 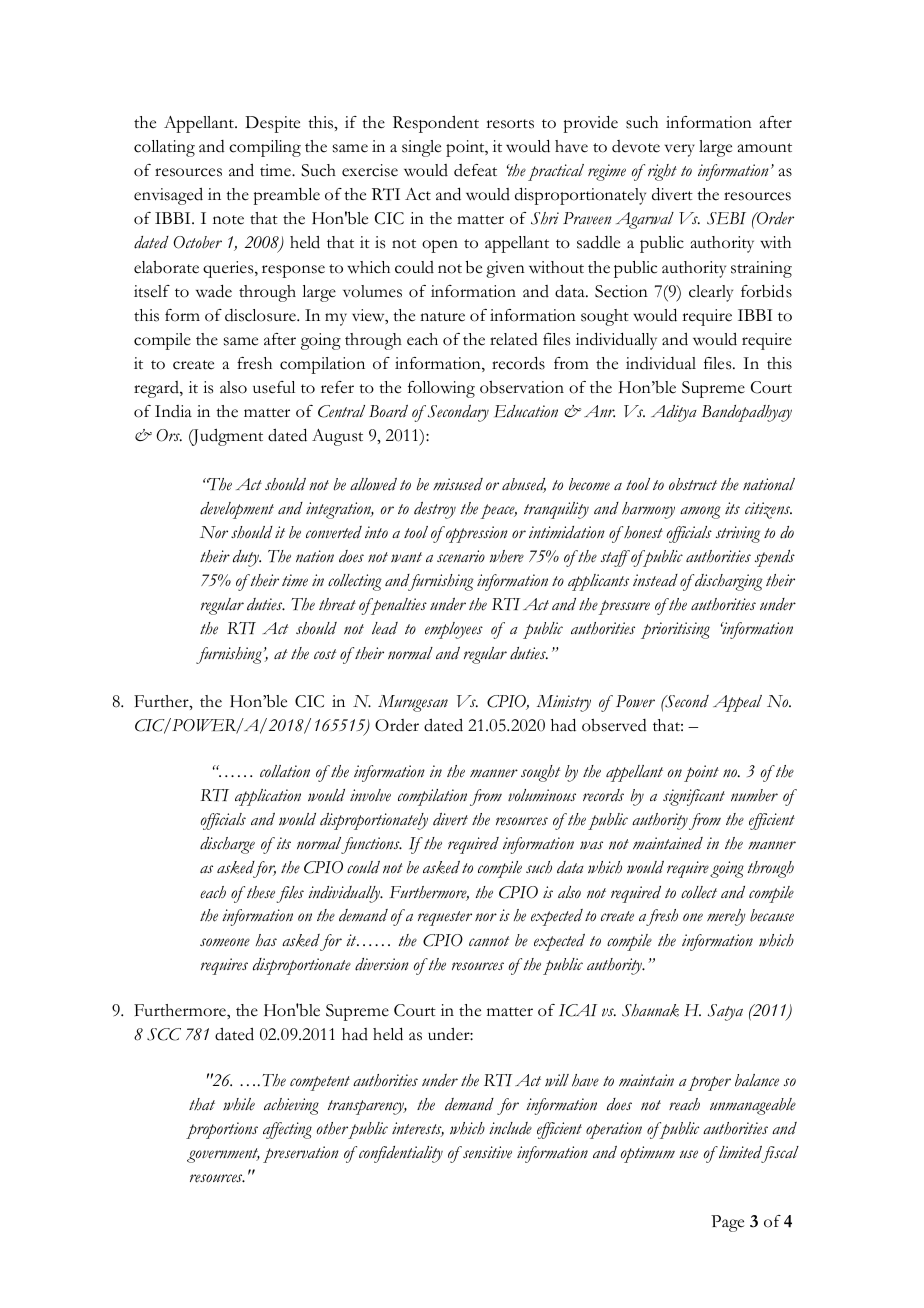 What do you see at coordinates (475, 170) in the screenshot?
I see `defeat` at bounding box center [475, 170].
